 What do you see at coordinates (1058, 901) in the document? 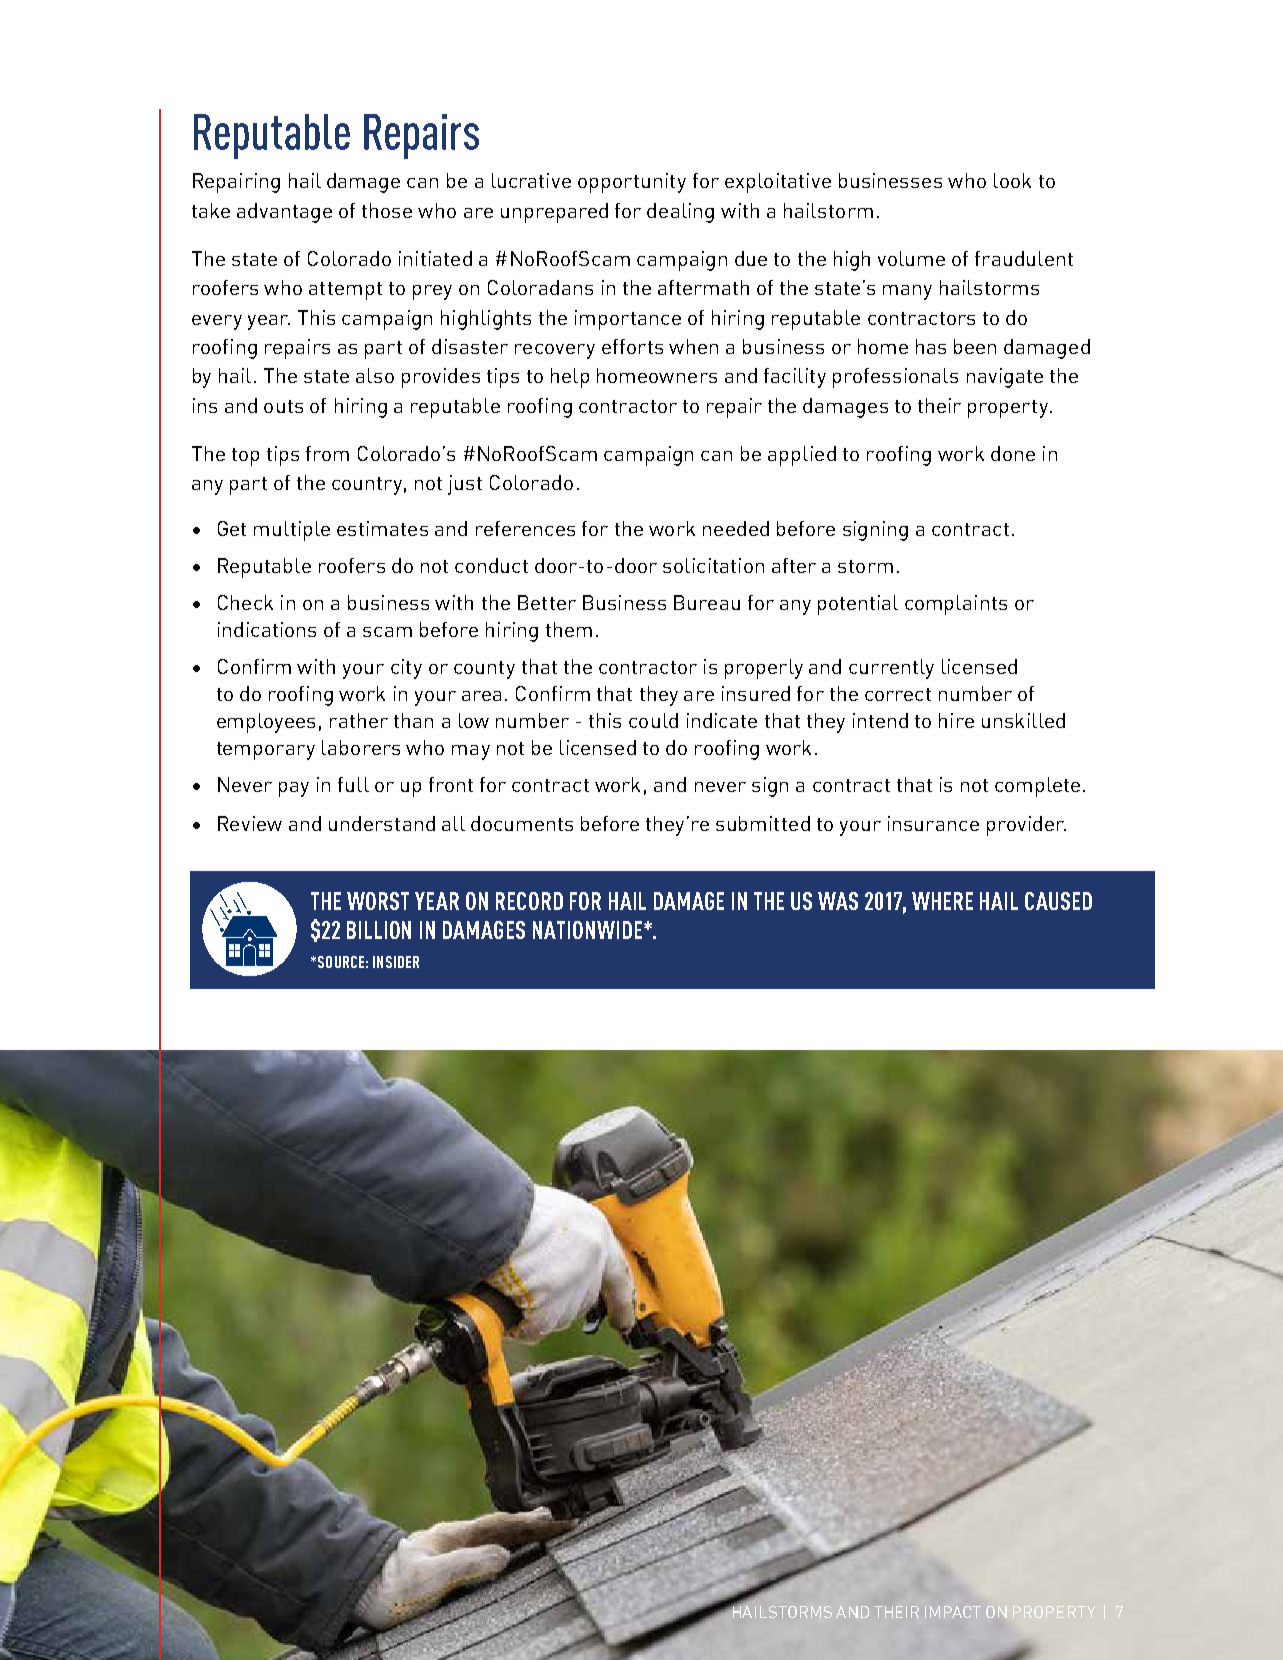
I see `CAUSED` at bounding box center [1058, 901].
